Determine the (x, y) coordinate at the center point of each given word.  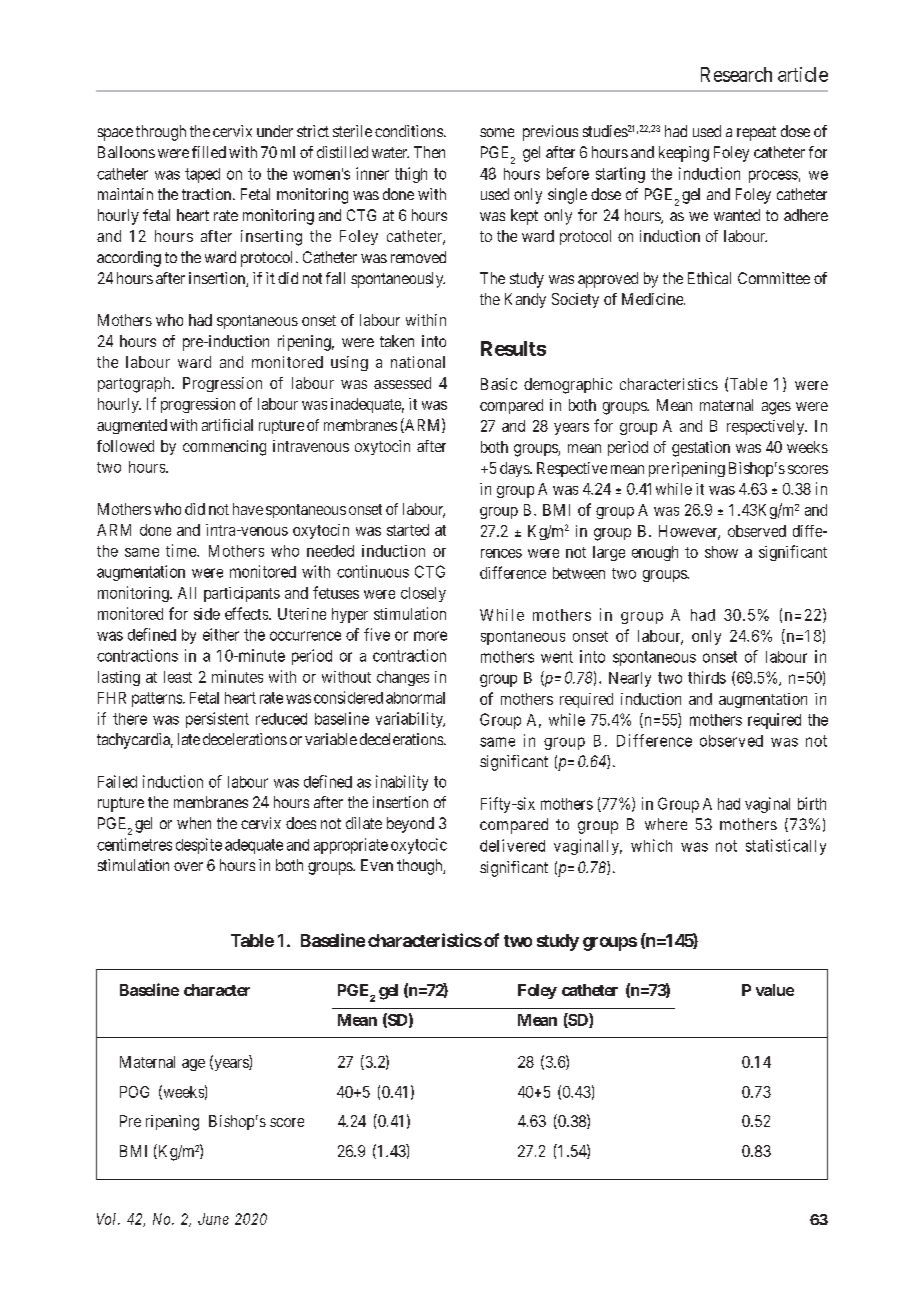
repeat (756, 133)
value (775, 990)
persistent (217, 720)
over (188, 866)
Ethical (709, 278)
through (161, 133)
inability (402, 783)
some (497, 132)
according (129, 259)
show (721, 552)
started (408, 530)
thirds (707, 677)
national (418, 362)
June (213, 1219)
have (248, 509)
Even (377, 865)
